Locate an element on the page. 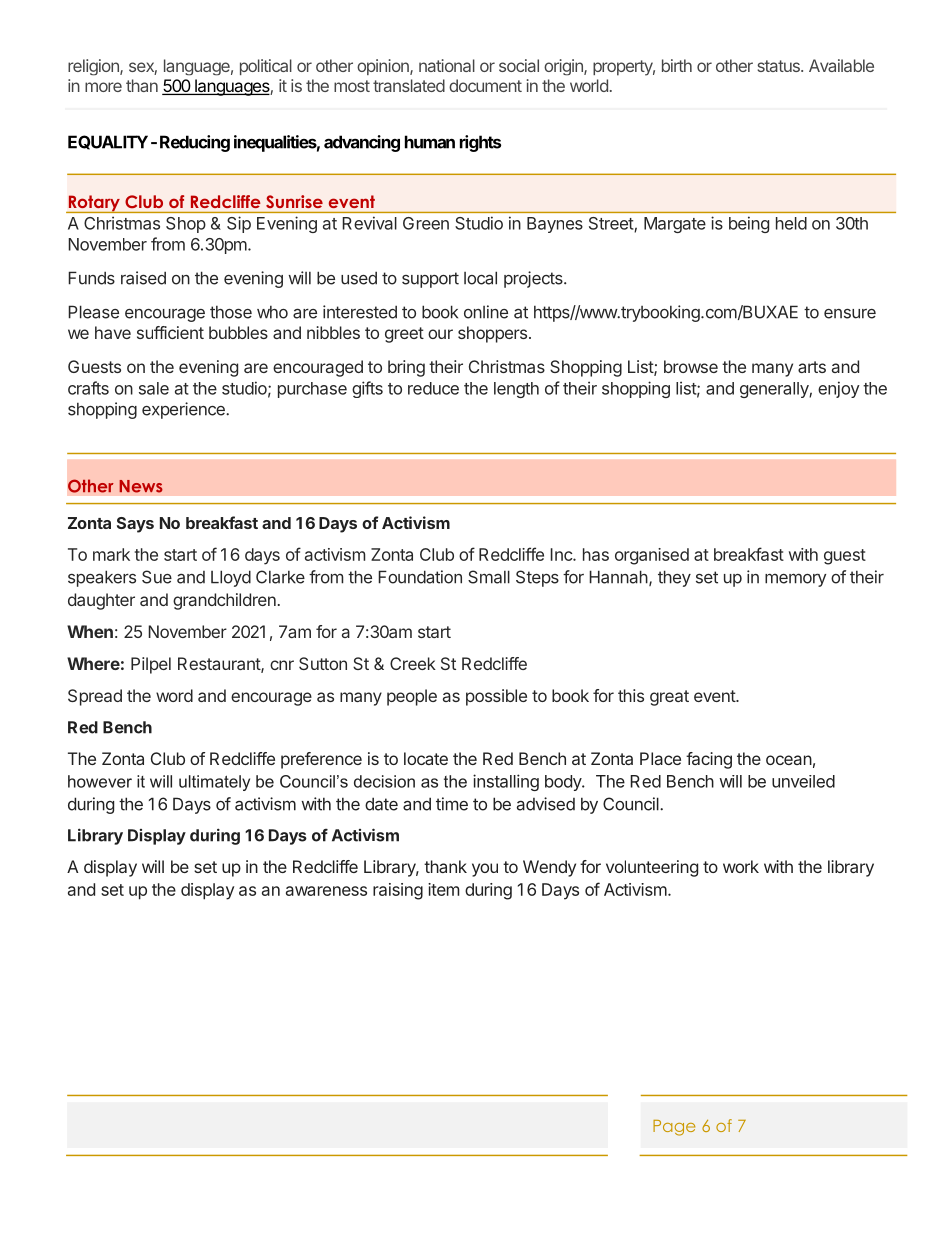  work is located at coordinates (741, 866).
